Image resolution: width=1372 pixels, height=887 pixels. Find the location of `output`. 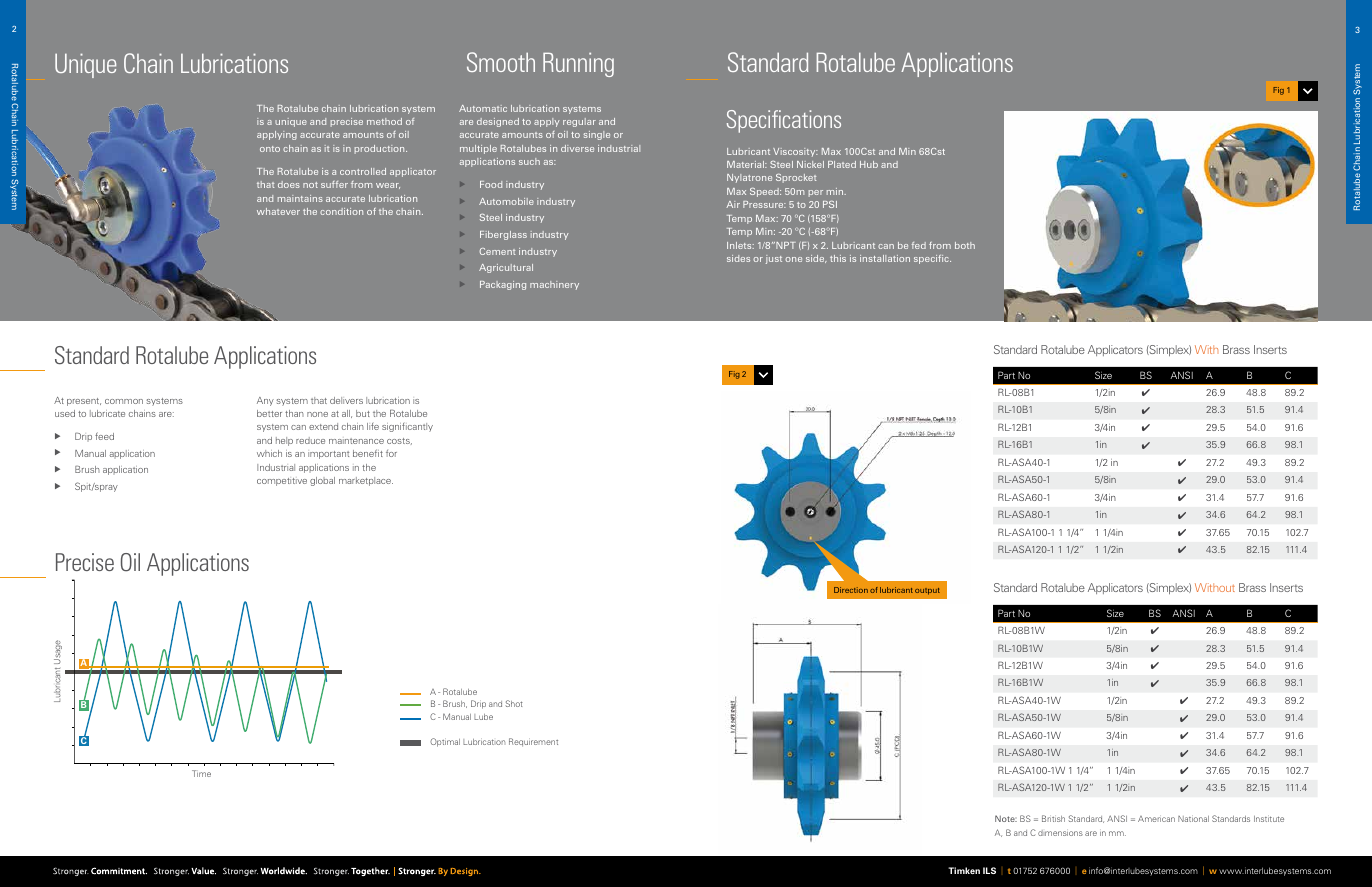

output is located at coordinates (927, 591).
